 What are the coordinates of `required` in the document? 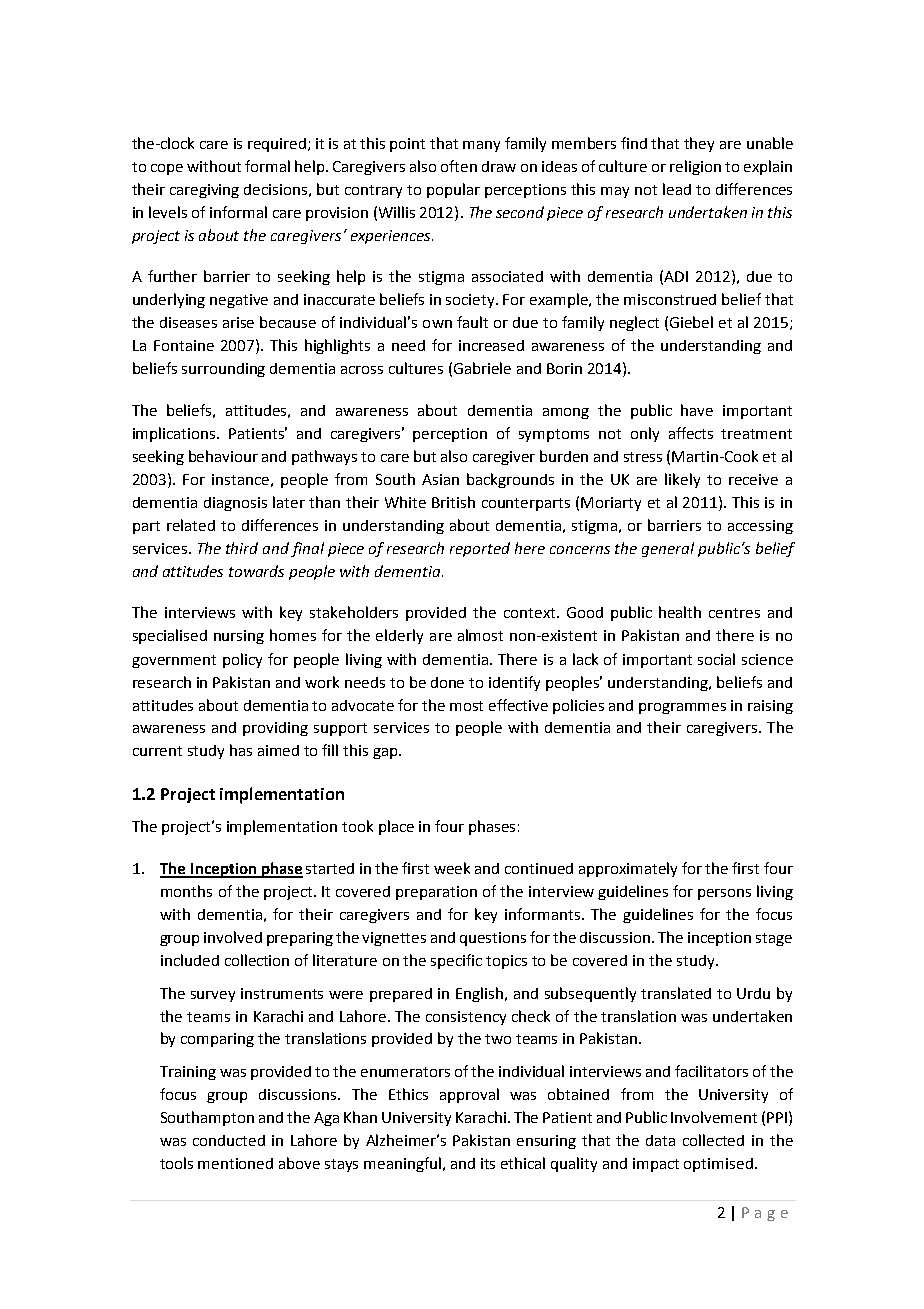 It's located at (278, 145).
